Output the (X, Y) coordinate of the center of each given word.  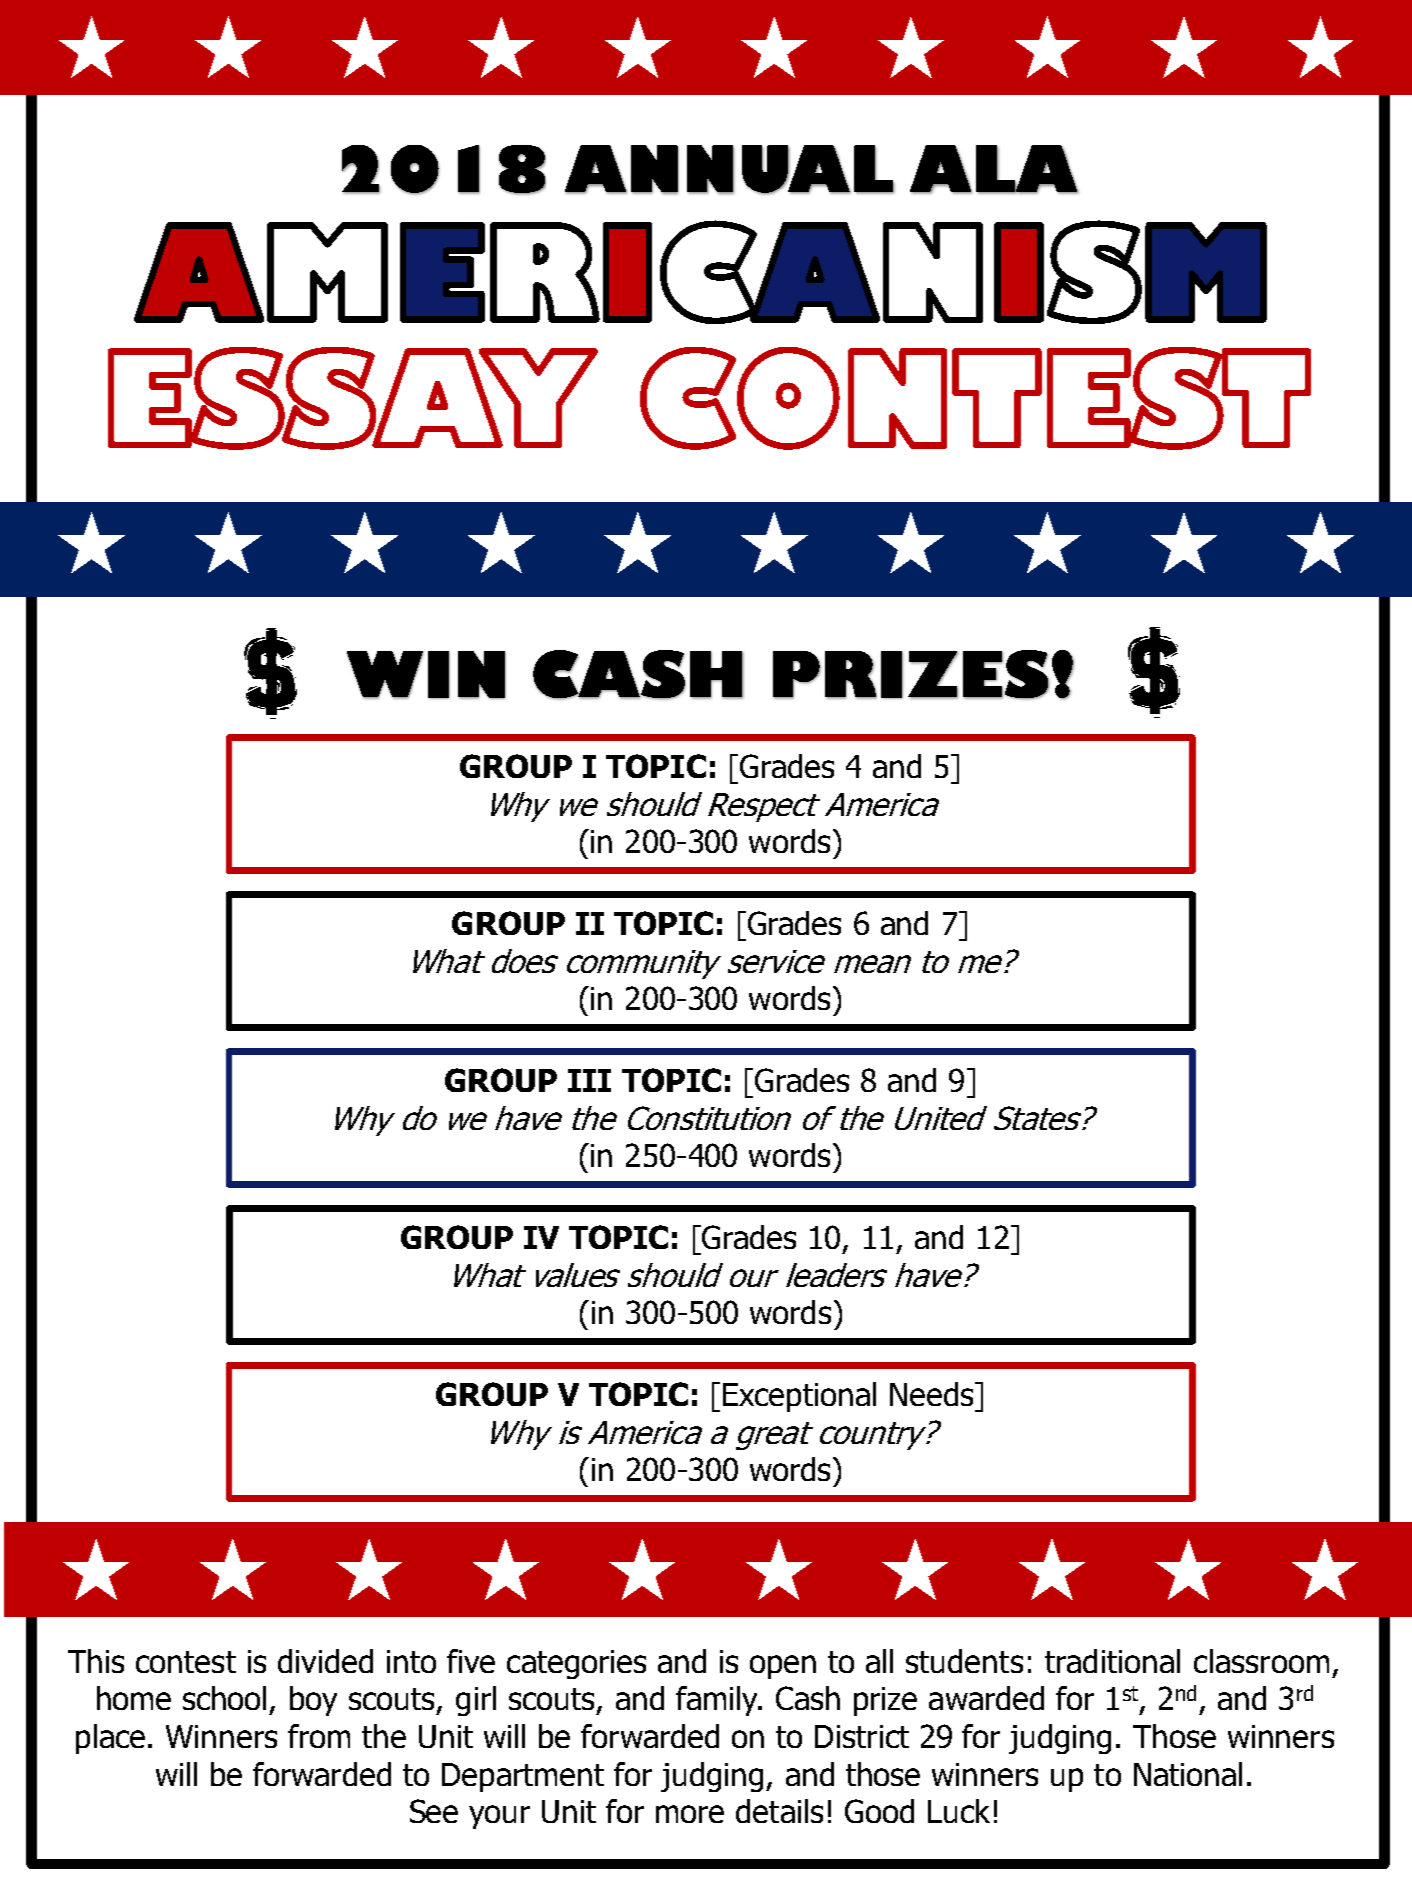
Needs (933, 1394)
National (1188, 1774)
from (319, 1736)
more (690, 1814)
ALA (994, 169)
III (589, 1080)
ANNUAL (730, 170)
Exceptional (799, 1397)
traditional (1112, 1661)
